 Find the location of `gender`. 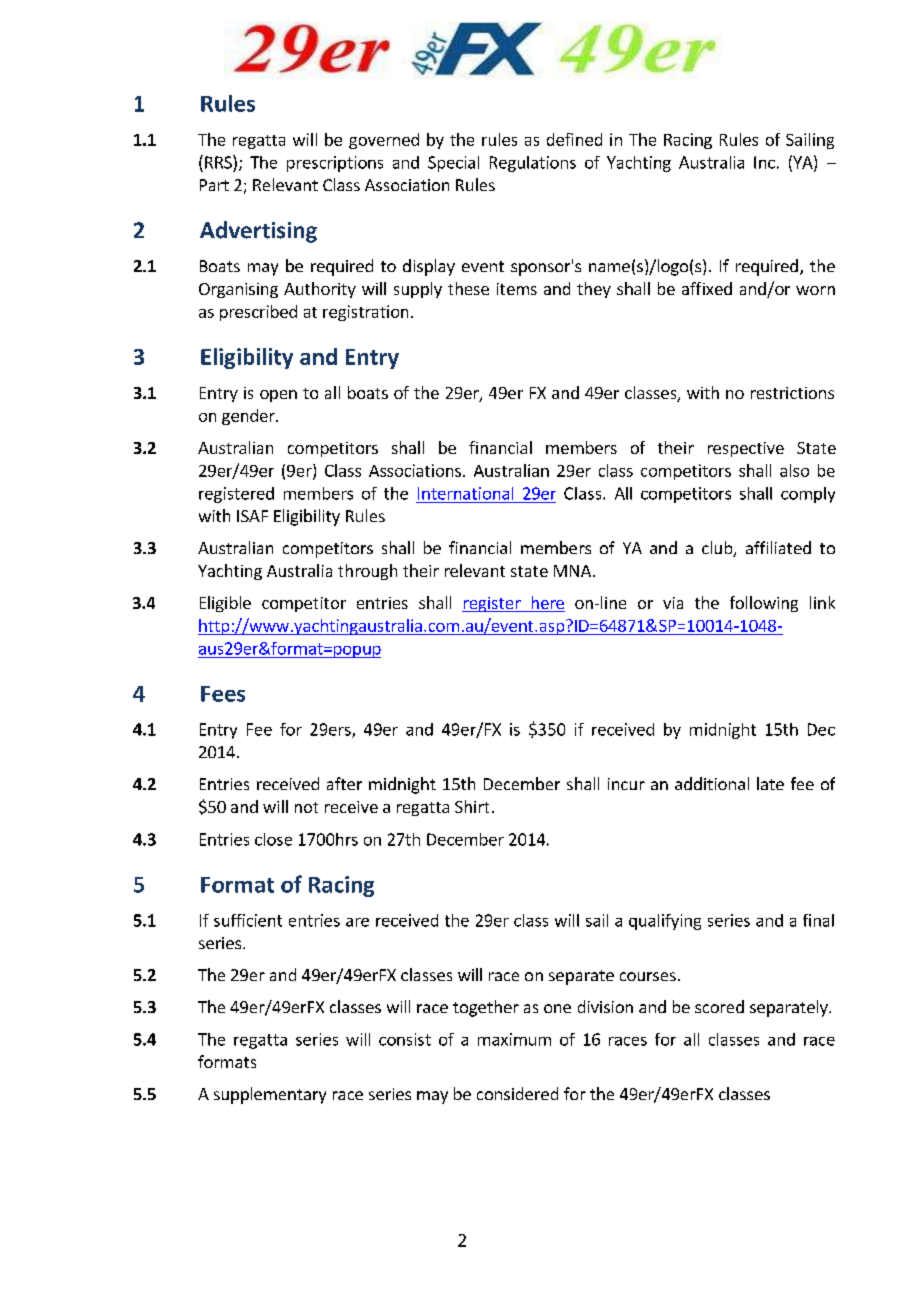

gender is located at coordinates (249, 417).
